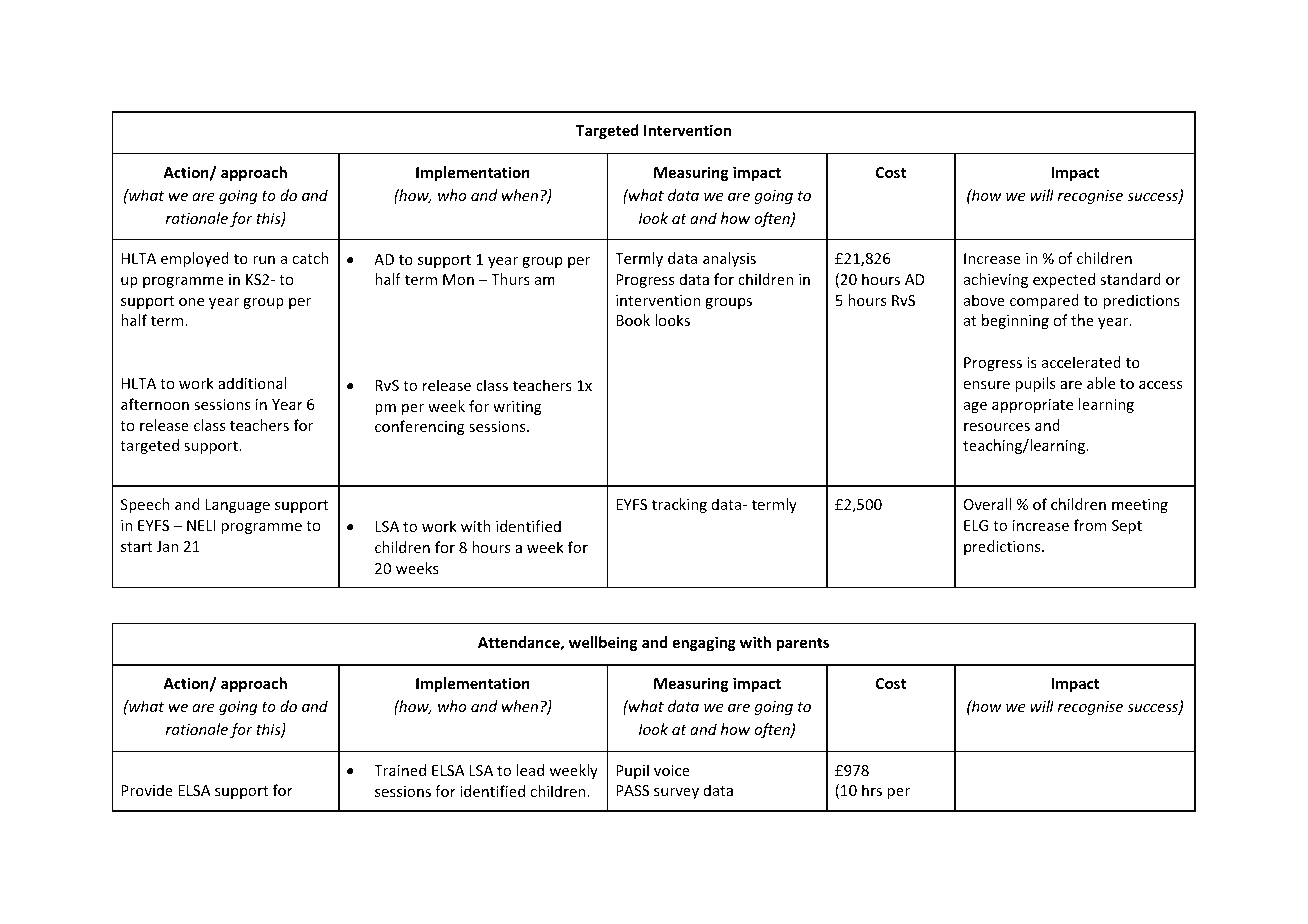 Image resolution: width=1308 pixels, height=924 pixels. I want to click on analysis, so click(729, 259).
